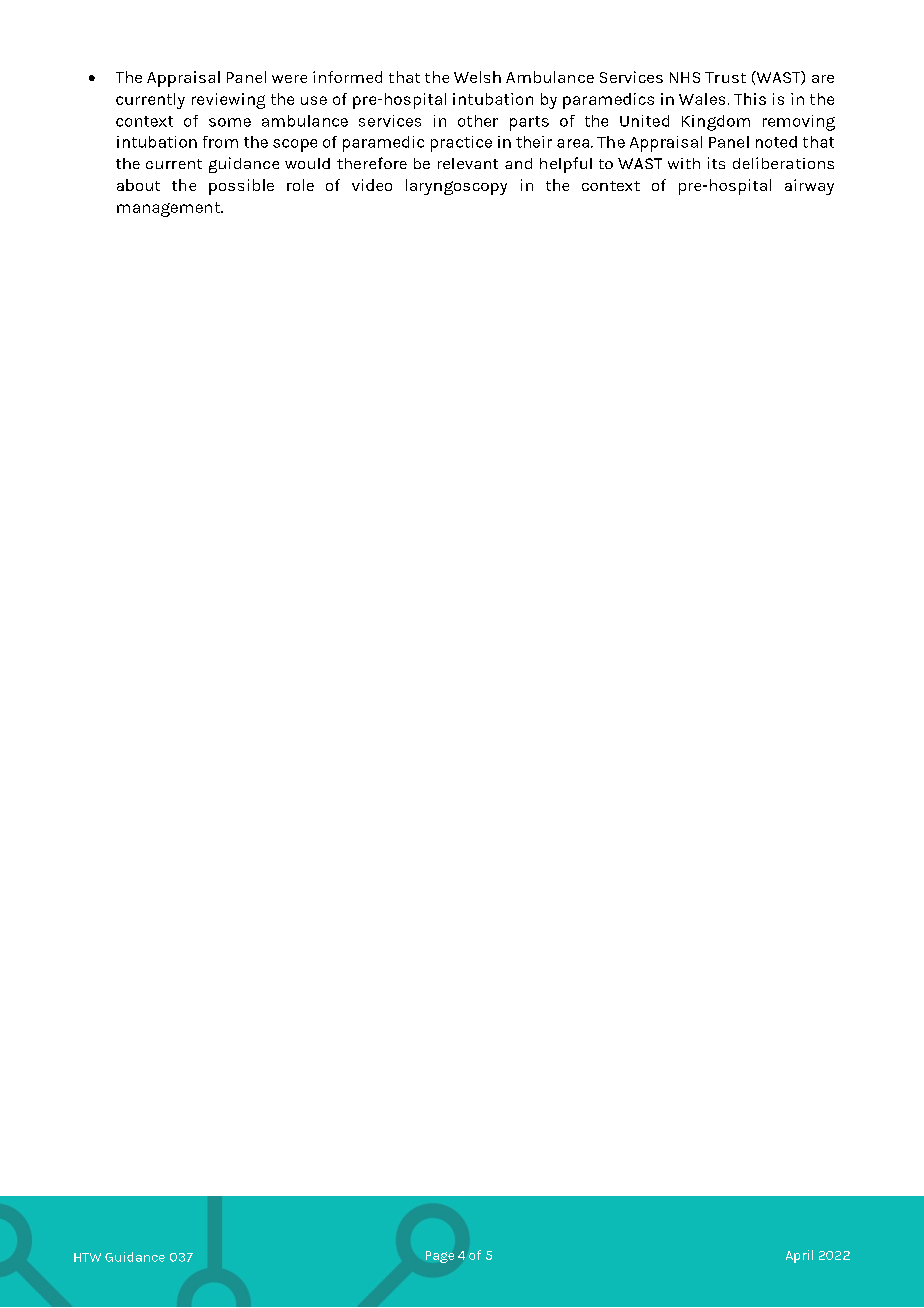 The height and width of the screenshot is (1308, 924). I want to click on other, so click(478, 121).
